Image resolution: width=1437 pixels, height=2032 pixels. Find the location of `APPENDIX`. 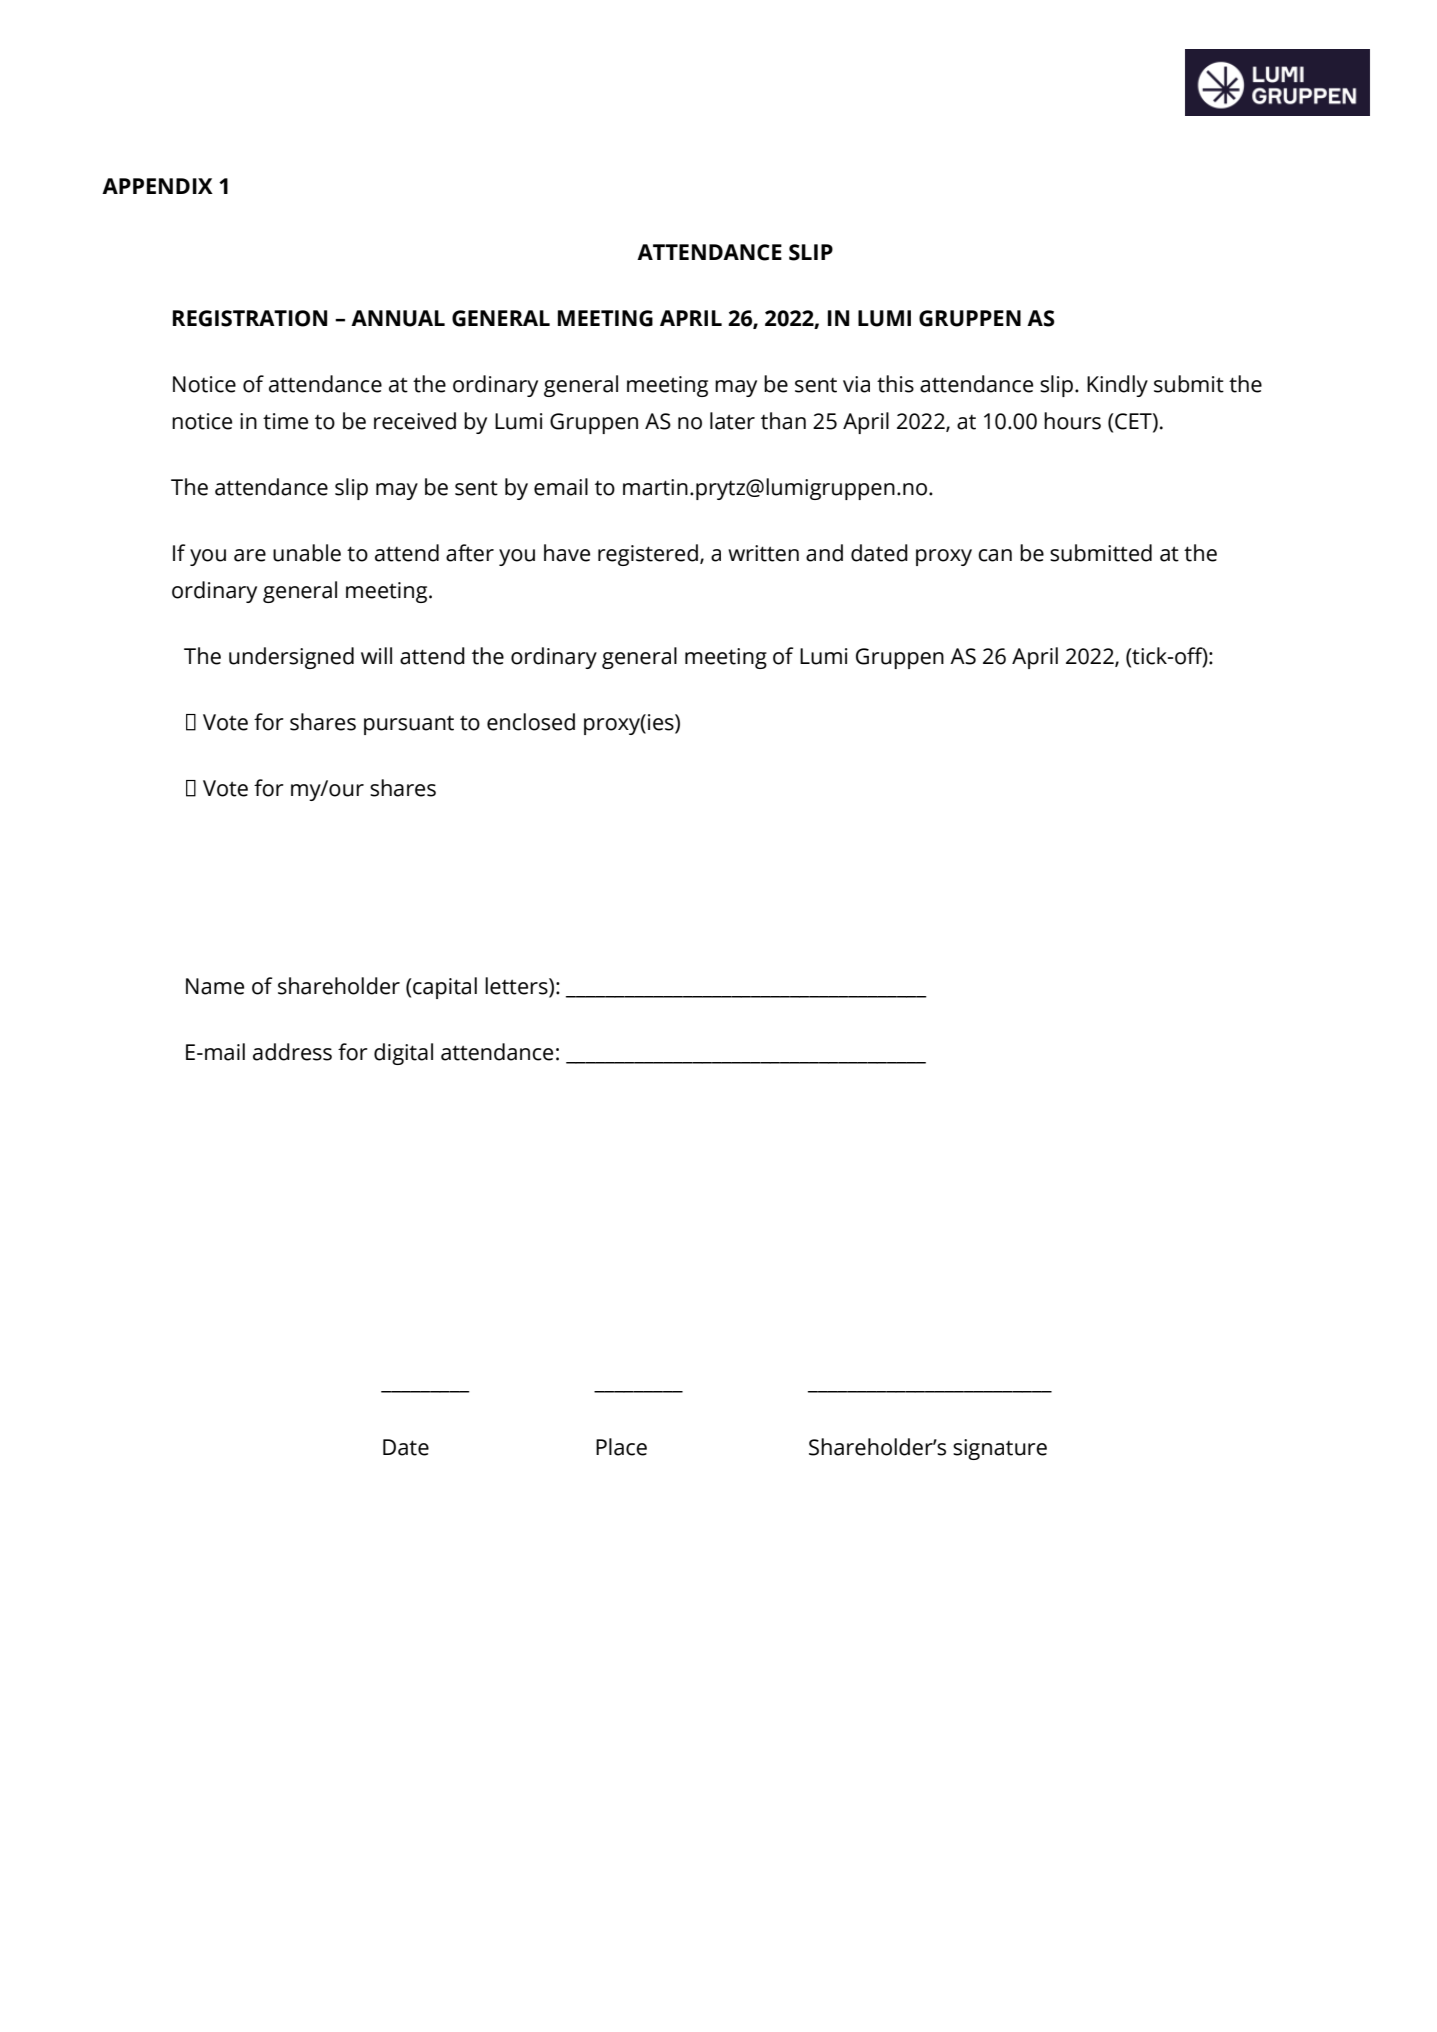

APPENDIX is located at coordinates (157, 186).
